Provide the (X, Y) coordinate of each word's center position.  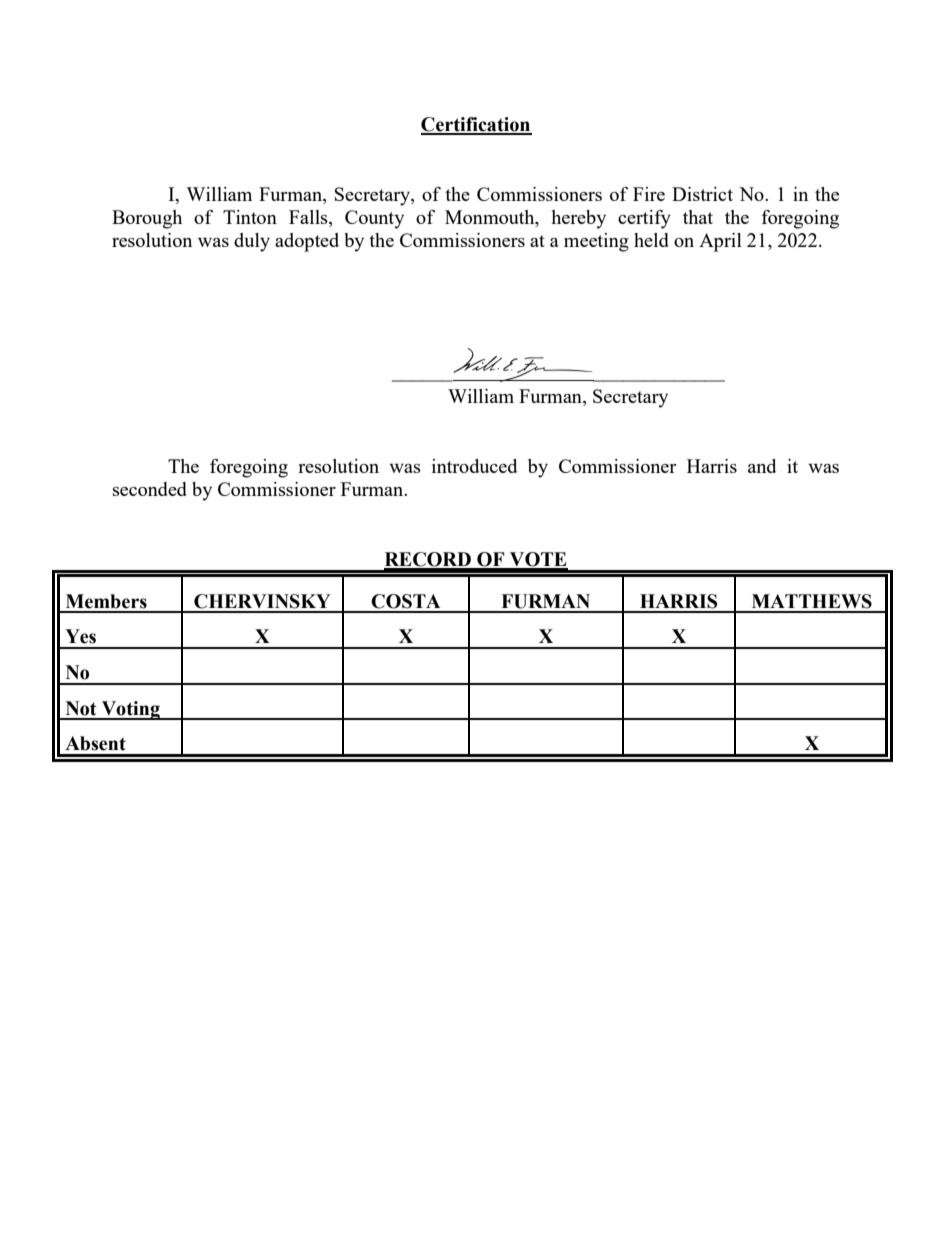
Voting (130, 710)
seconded (150, 489)
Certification (476, 125)
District (702, 194)
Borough (147, 219)
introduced (474, 466)
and (762, 466)
